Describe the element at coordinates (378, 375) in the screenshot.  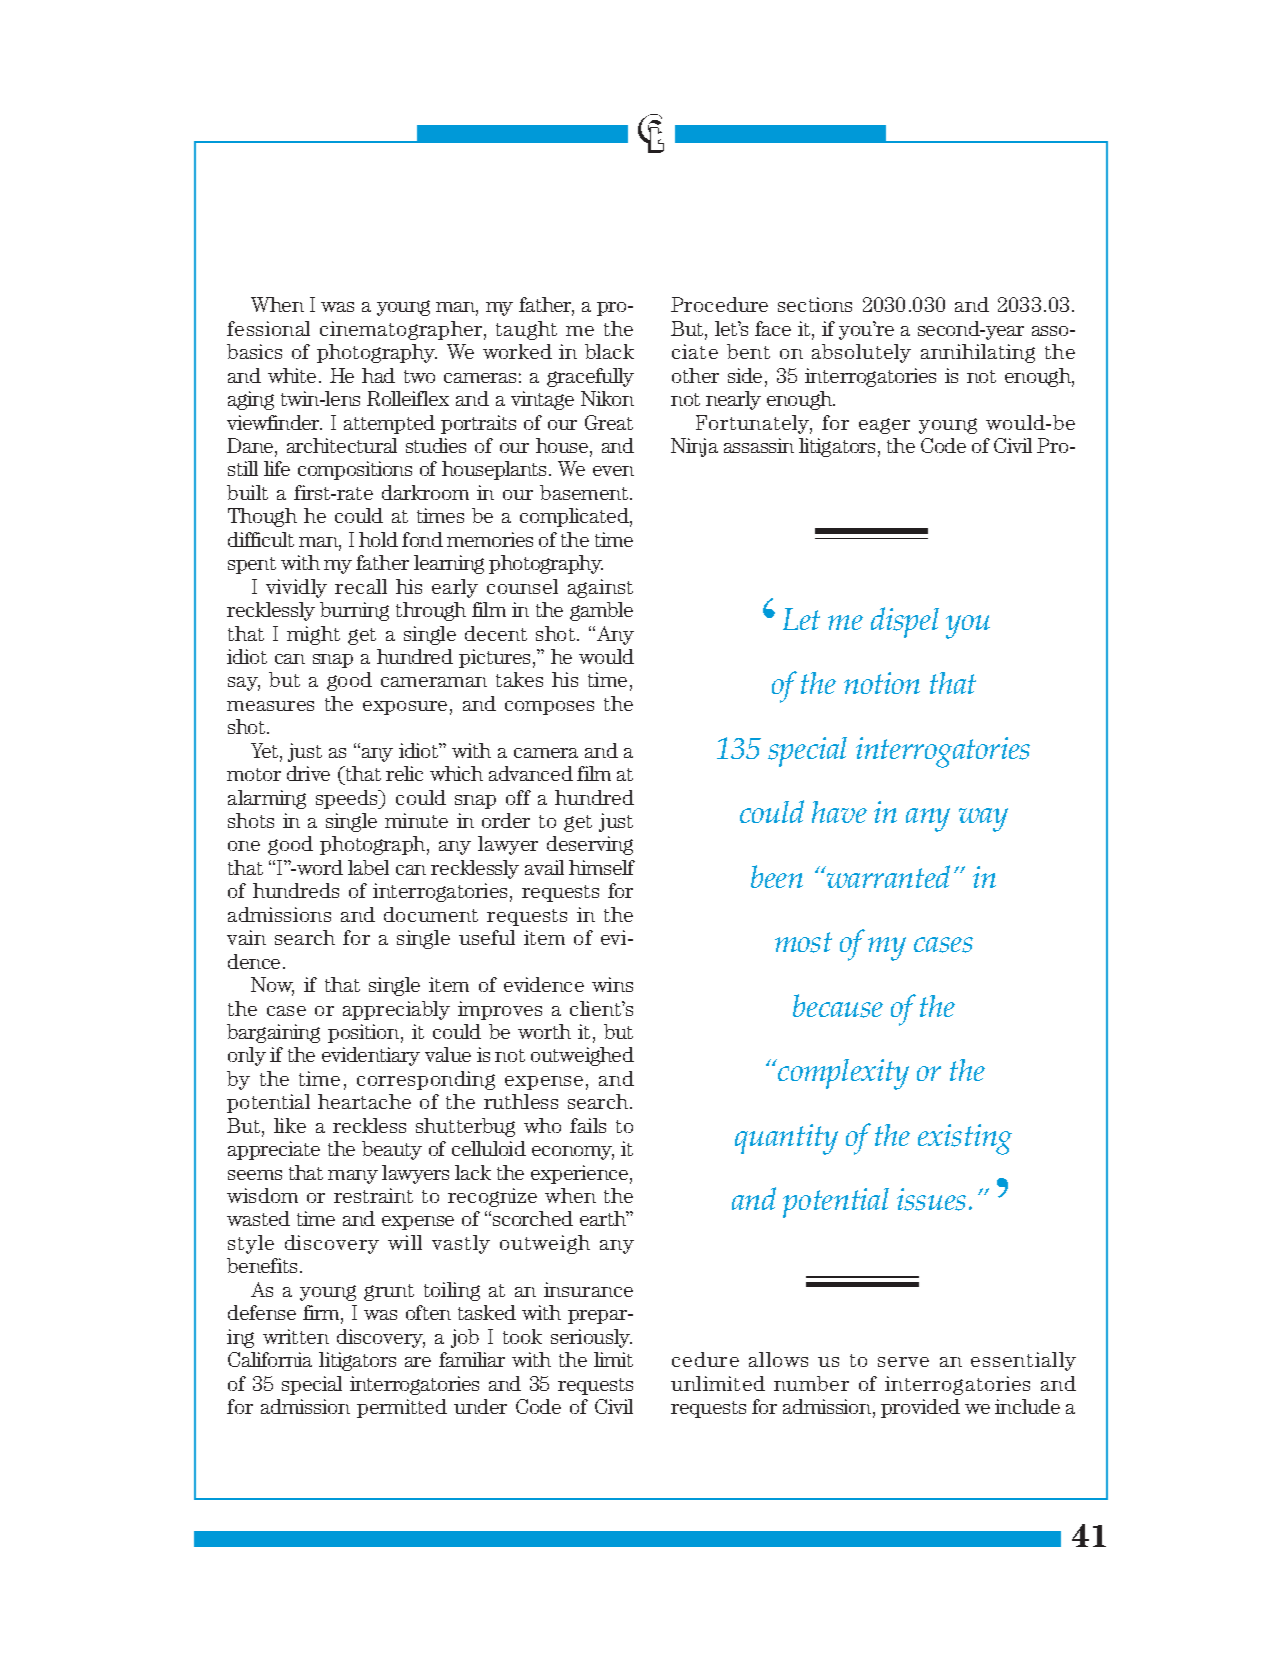
I see `had` at that location.
